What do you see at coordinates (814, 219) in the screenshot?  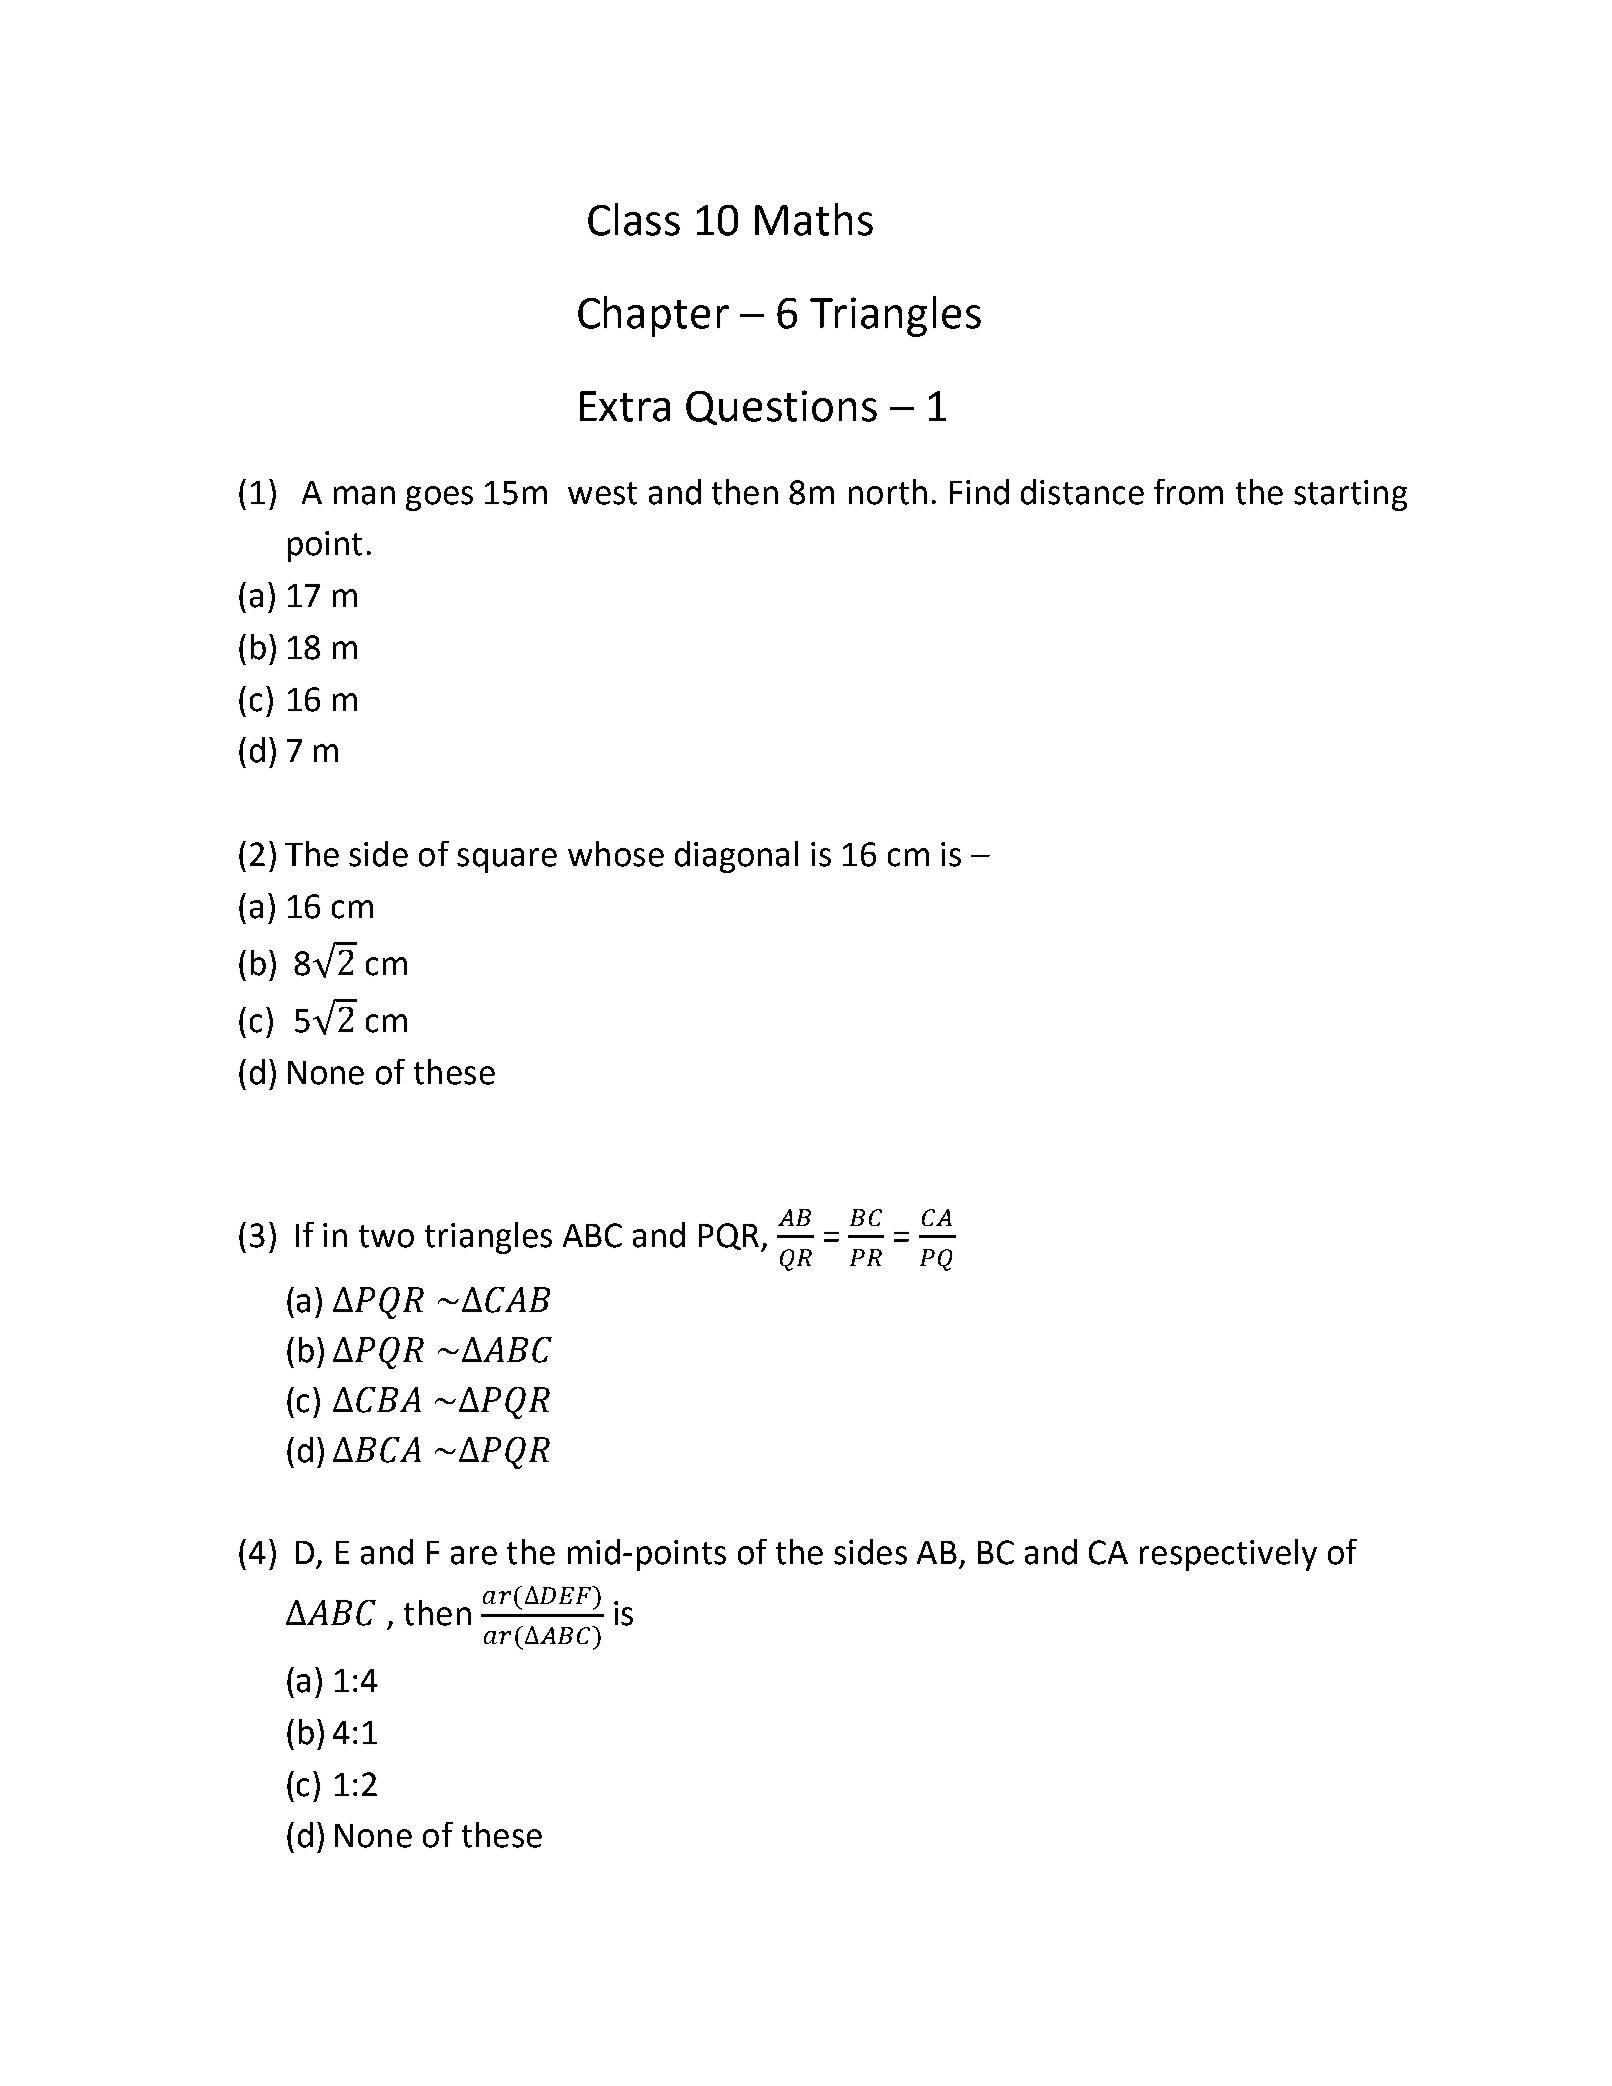 I see `Maths` at bounding box center [814, 219].
